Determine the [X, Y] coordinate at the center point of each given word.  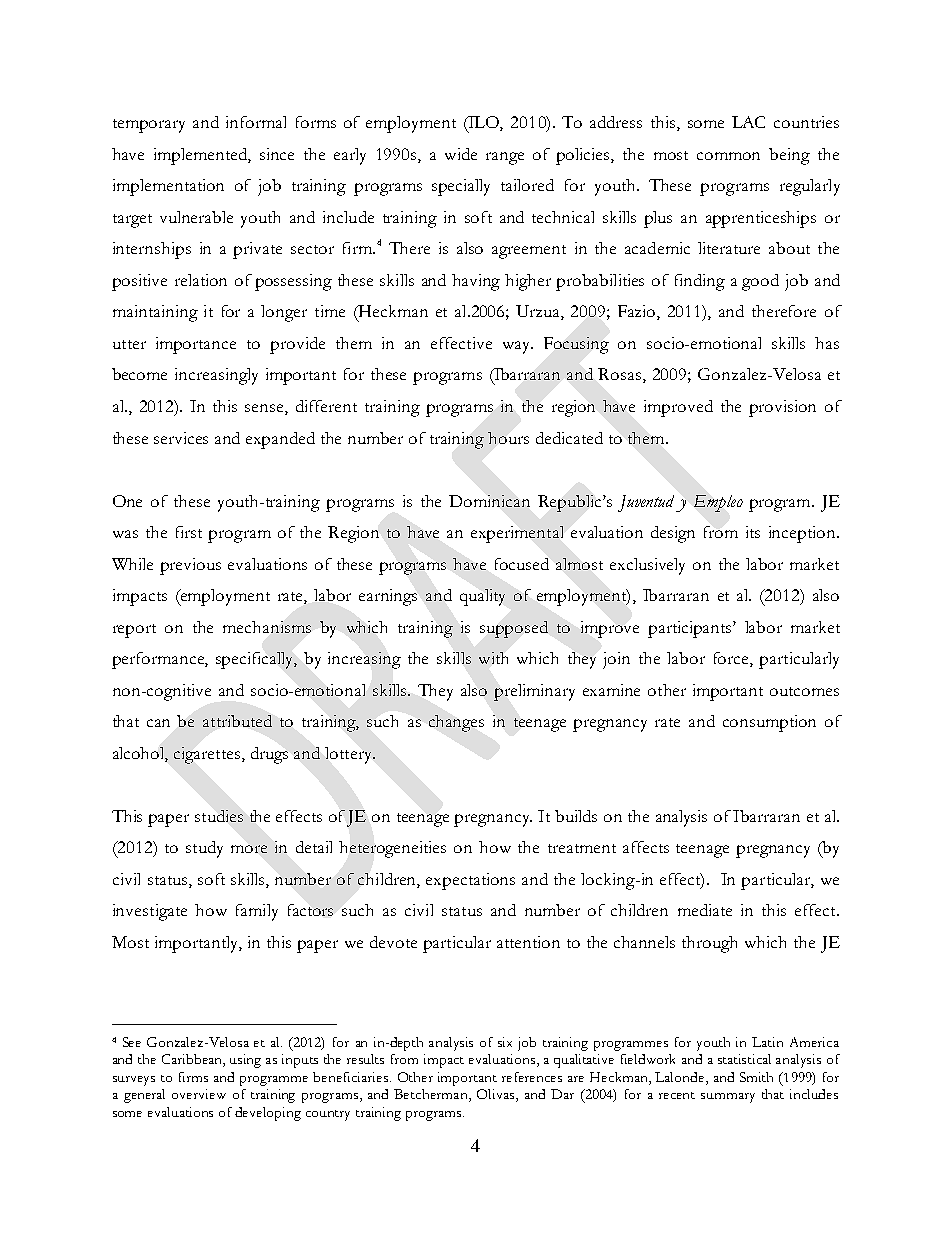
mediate [705, 910]
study [204, 849]
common [728, 156]
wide [461, 154]
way [517, 347]
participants [691, 629]
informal [256, 122]
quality [482, 597]
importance [196, 345]
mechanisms [267, 627]
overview [199, 1094]
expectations [470, 881]
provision [782, 408]
